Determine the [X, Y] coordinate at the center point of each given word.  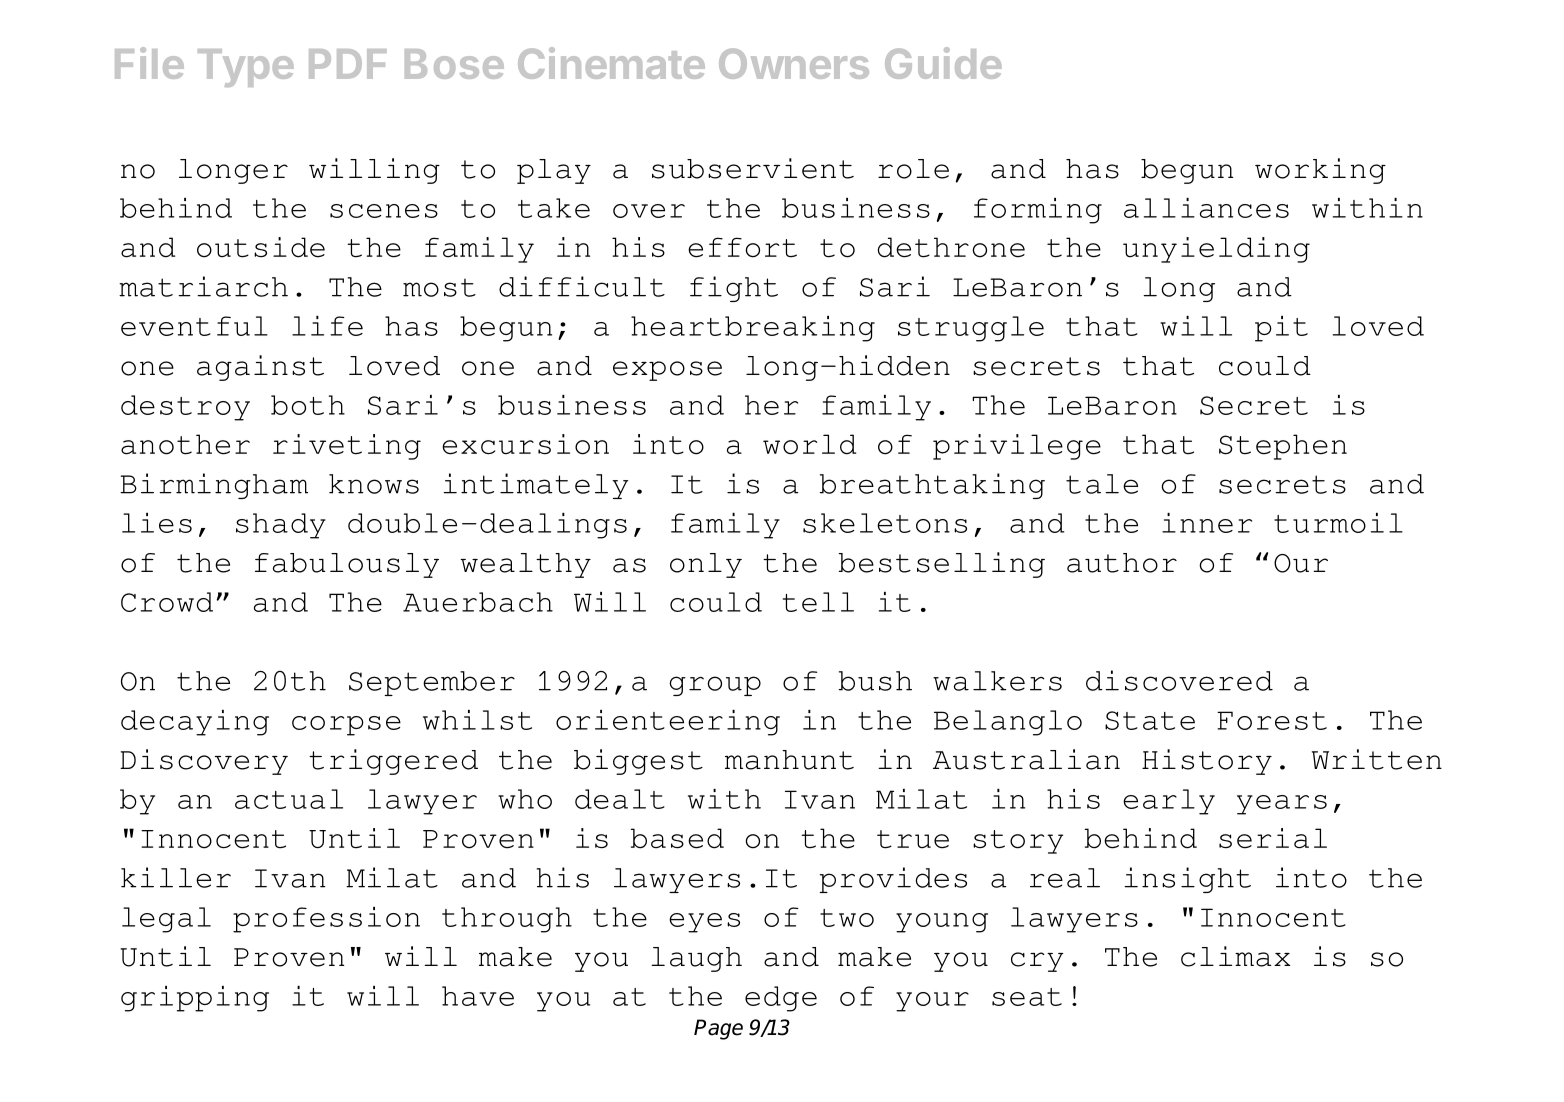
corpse [346, 726]
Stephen [1283, 447]
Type [246, 68]
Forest [1272, 720]
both [308, 405]
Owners [794, 63]
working [1320, 171]
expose [667, 371]
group [715, 686]
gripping [195, 999]
